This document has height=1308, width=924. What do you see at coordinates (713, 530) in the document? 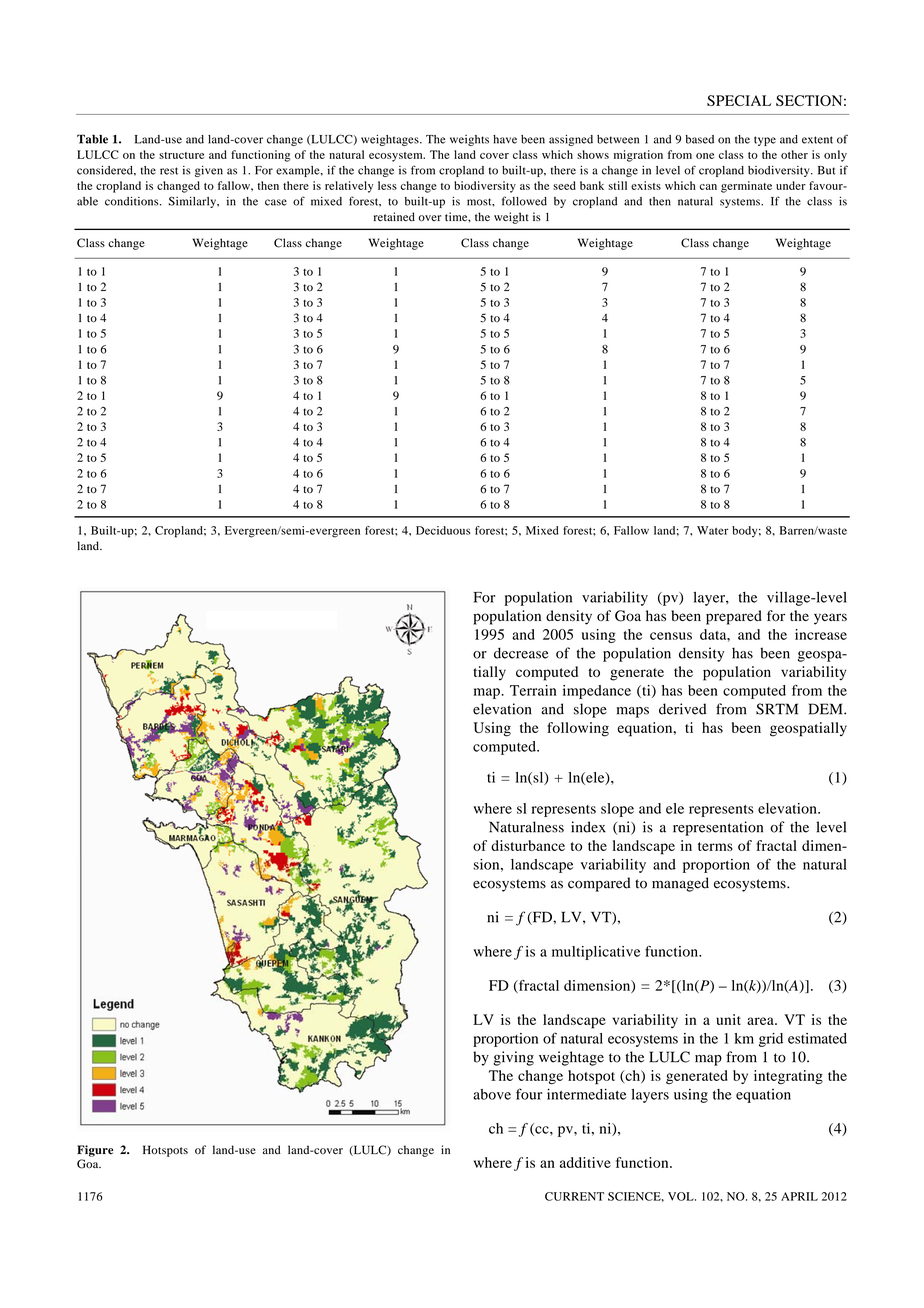
I see `Water` at bounding box center [713, 530].
